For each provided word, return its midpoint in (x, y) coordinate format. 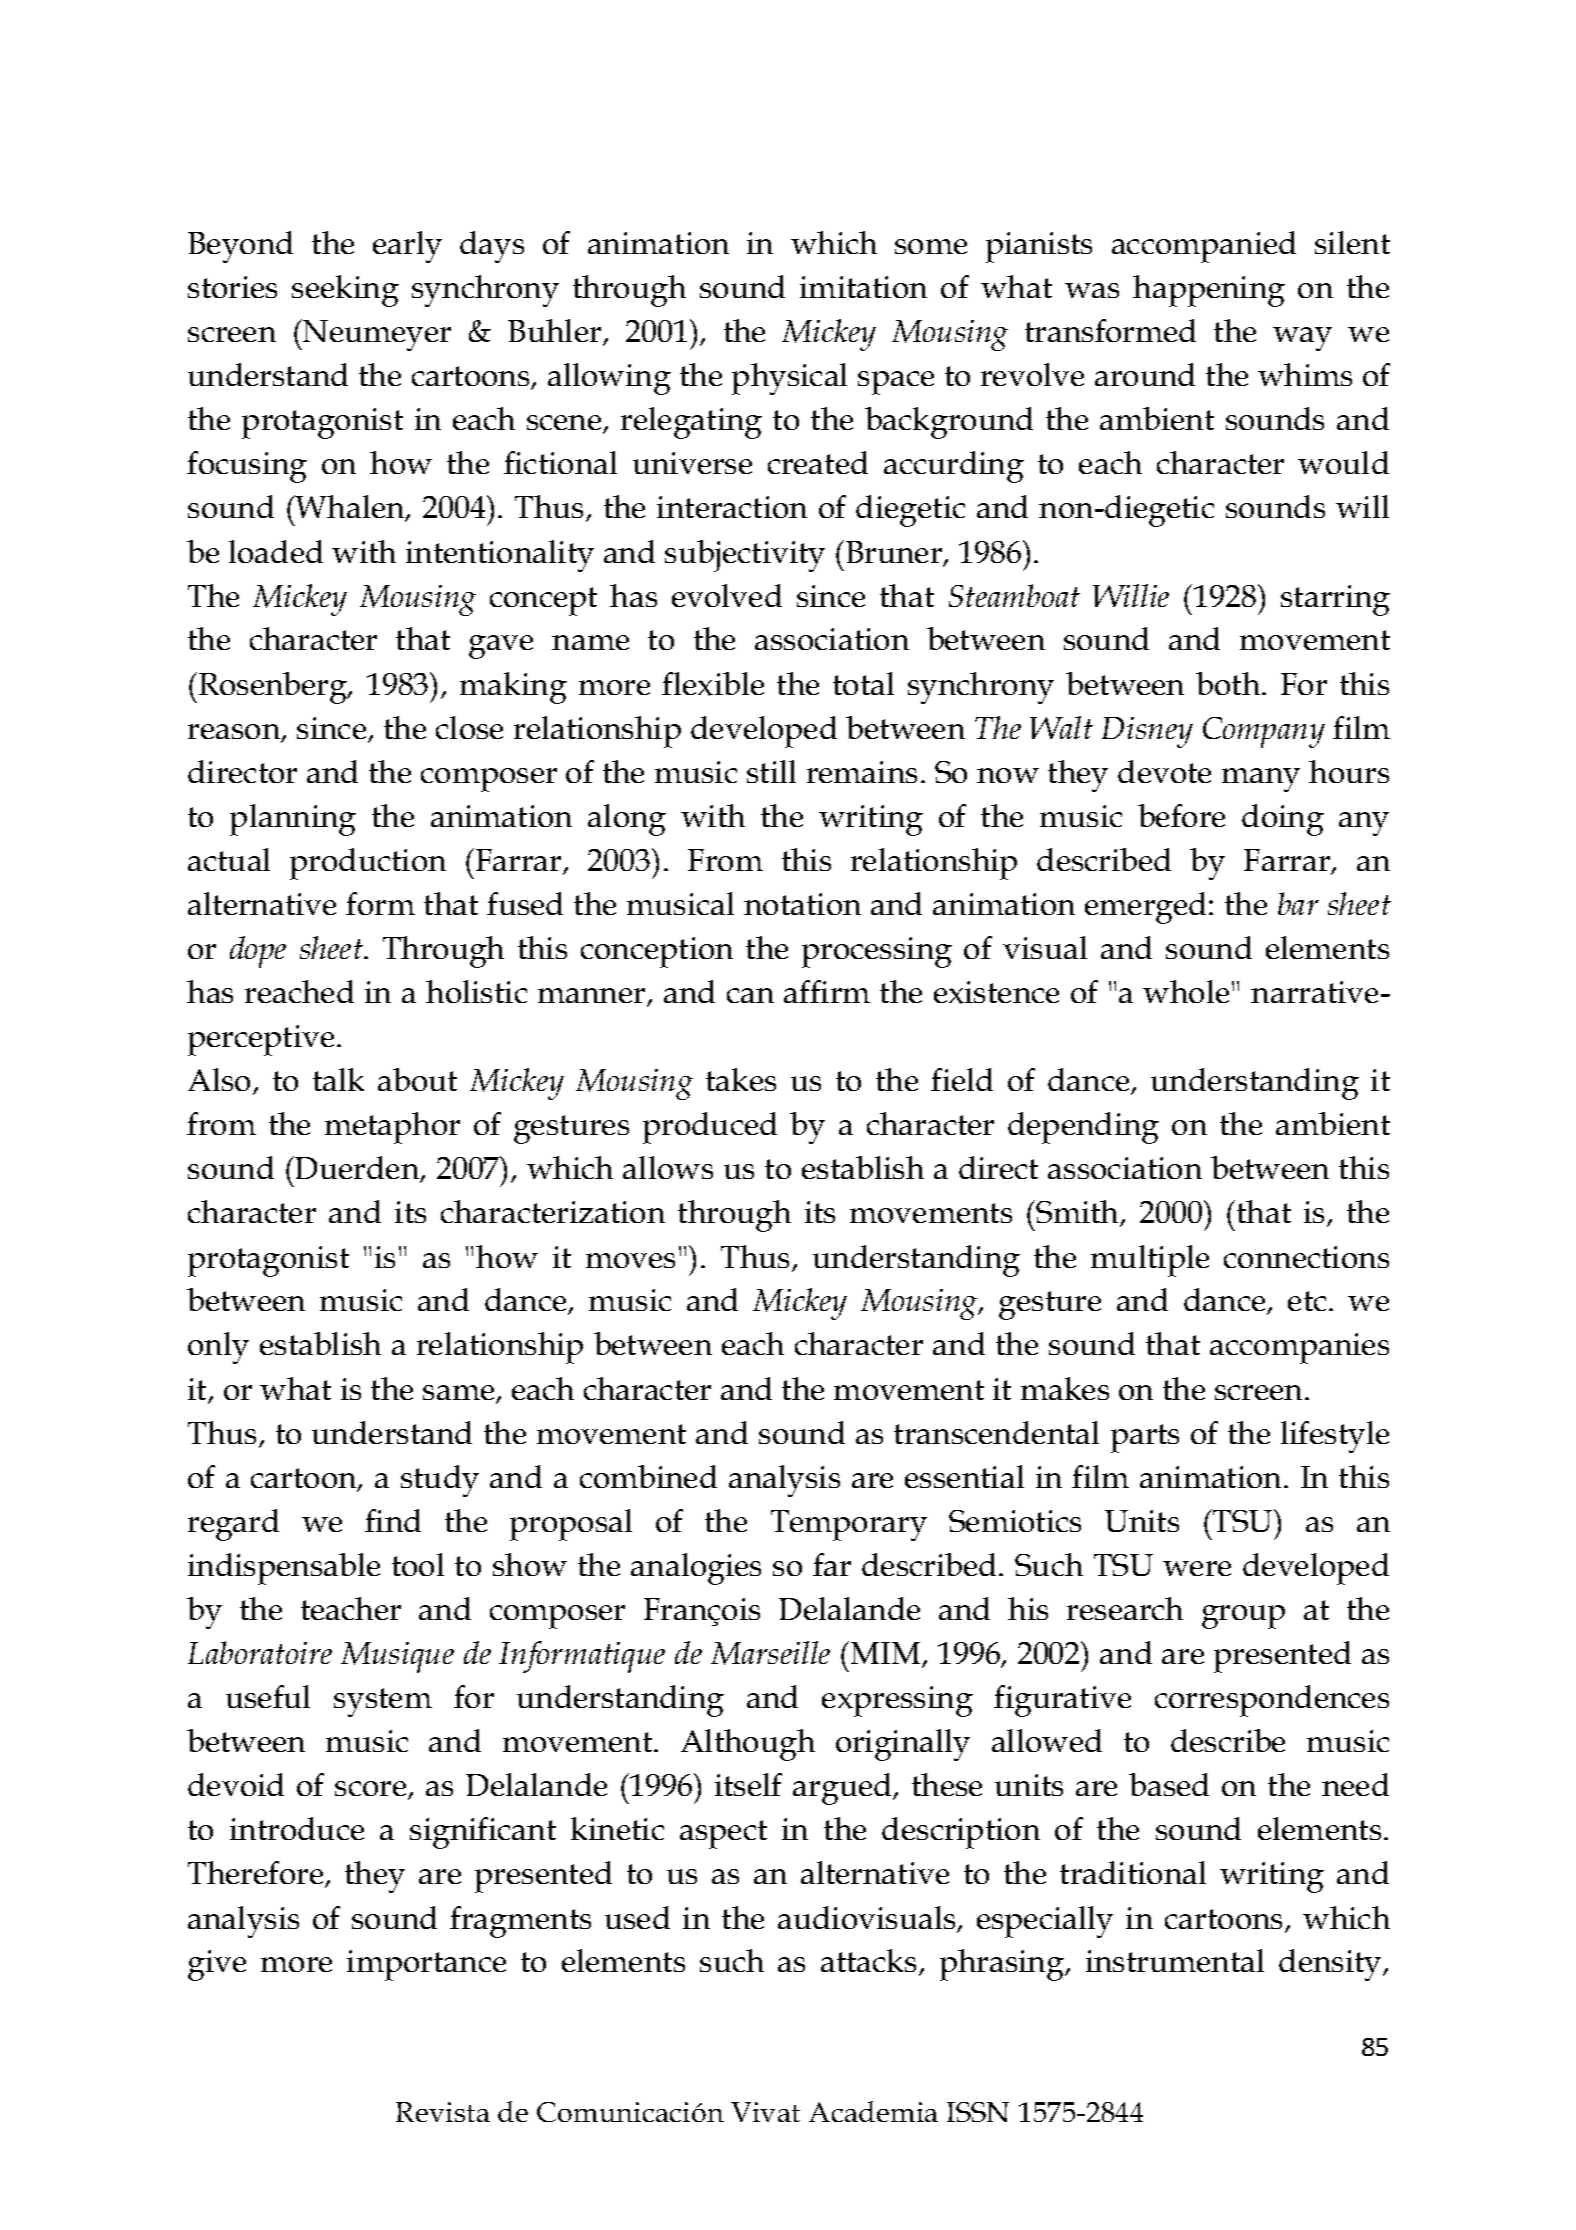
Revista (443, 2112)
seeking (345, 291)
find (393, 1520)
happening (1209, 291)
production (368, 864)
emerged (1145, 908)
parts (1145, 1438)
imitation (863, 287)
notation (802, 904)
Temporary (849, 1525)
